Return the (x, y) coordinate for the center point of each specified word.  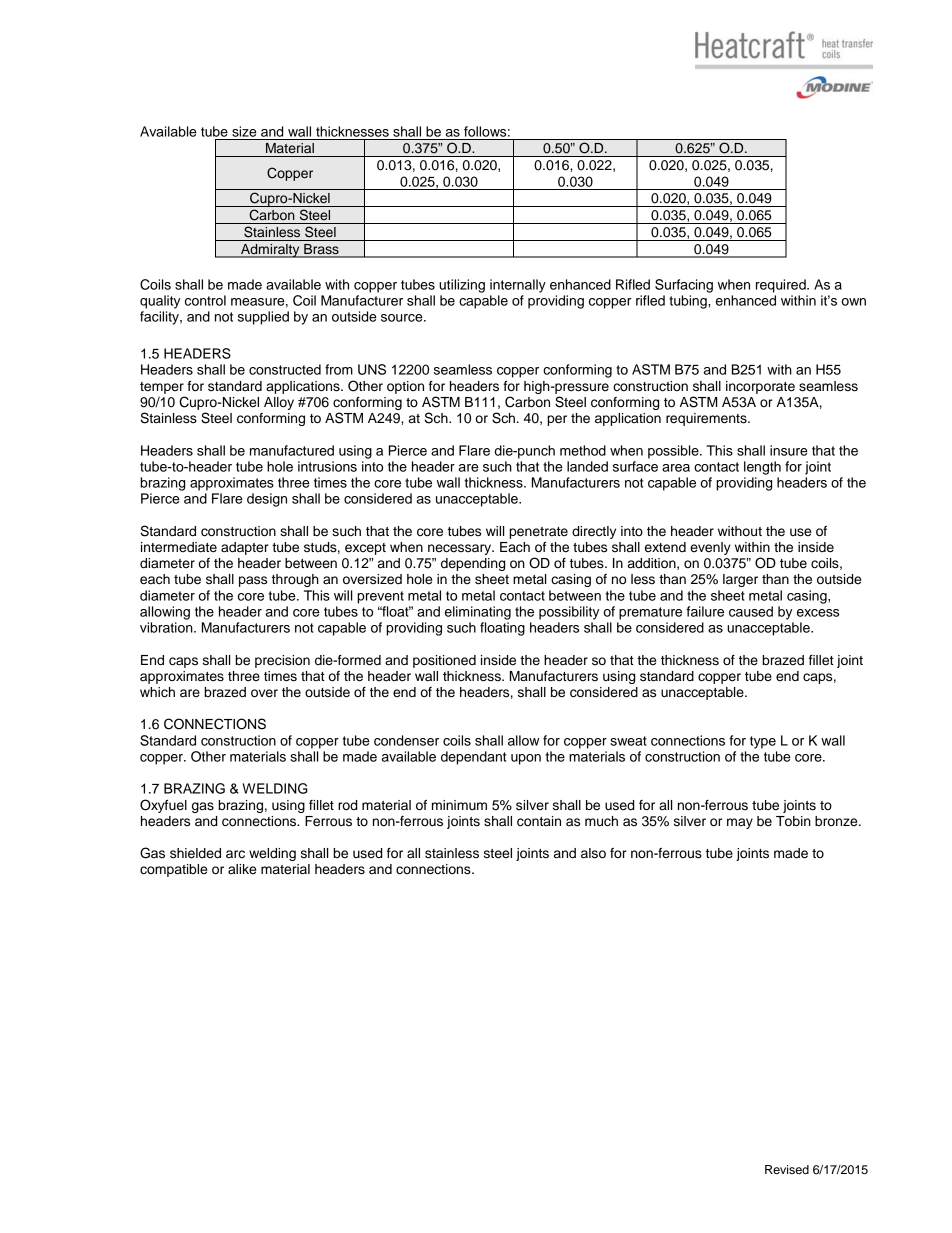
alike (242, 869)
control (205, 300)
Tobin (793, 821)
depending (473, 564)
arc (235, 854)
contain (539, 821)
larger (740, 580)
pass (253, 581)
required (782, 286)
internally (518, 286)
